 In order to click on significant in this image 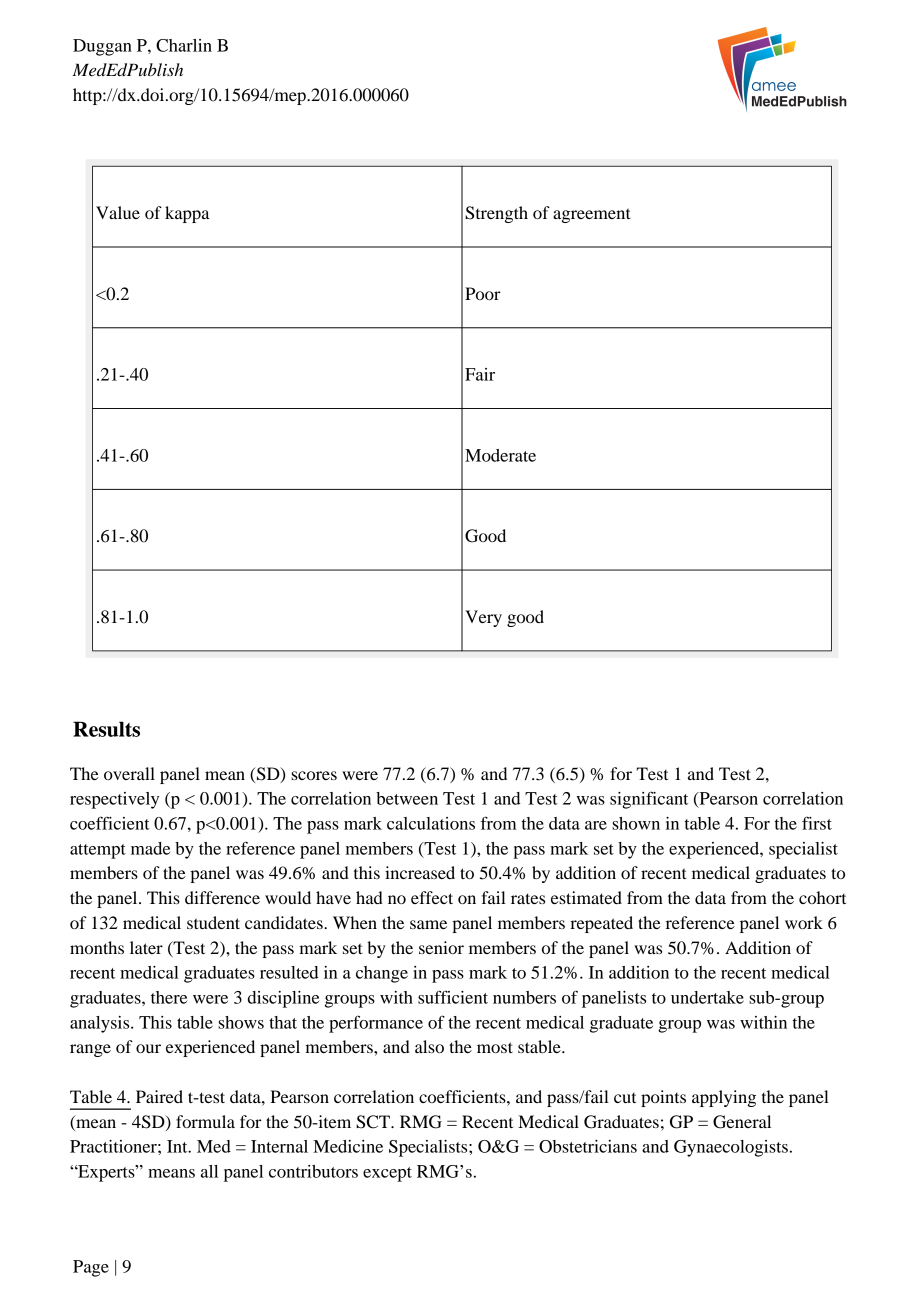, I will do `click(649, 800)`.
